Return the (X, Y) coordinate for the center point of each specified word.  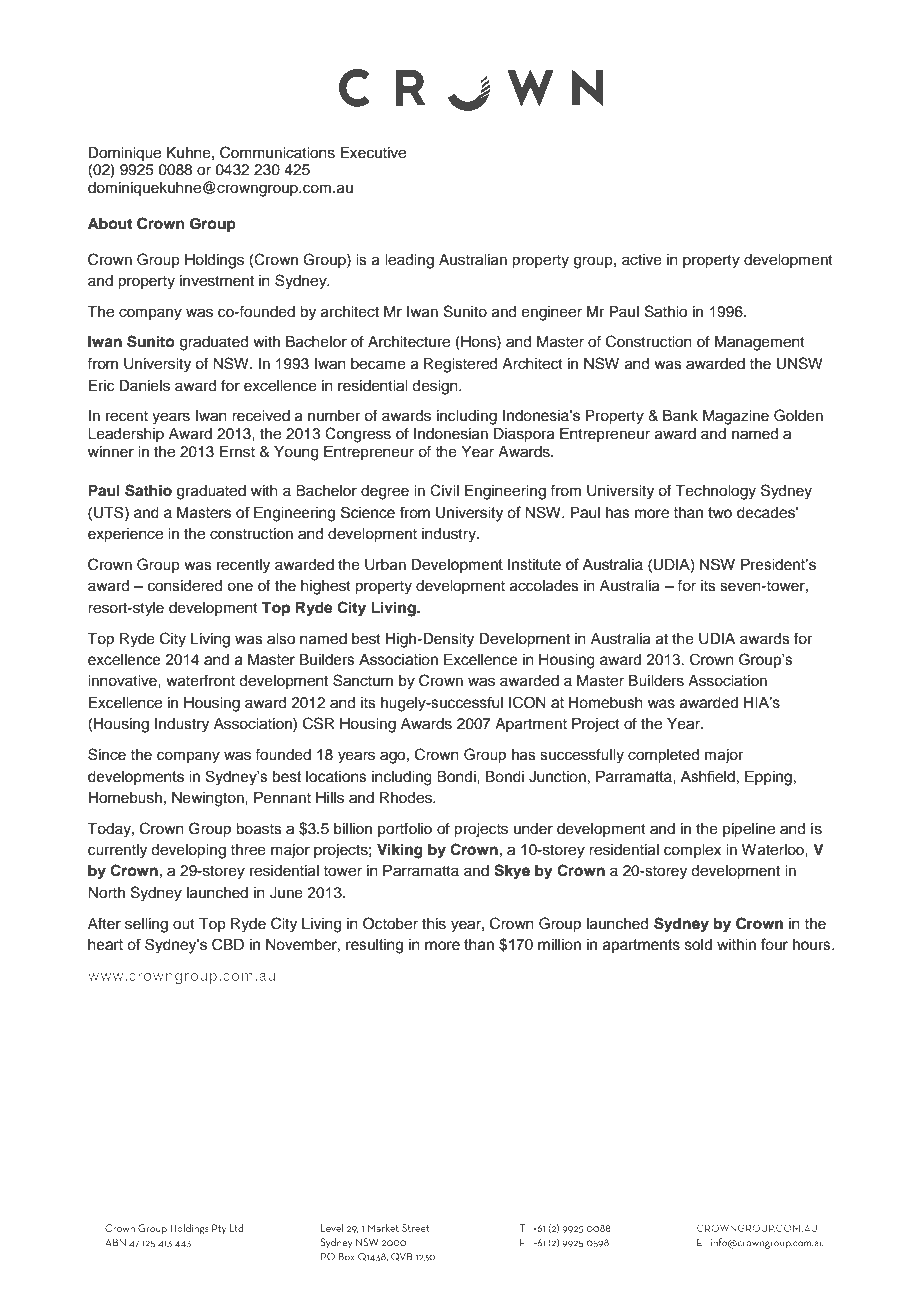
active (642, 260)
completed (663, 756)
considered (185, 586)
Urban (385, 565)
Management (760, 343)
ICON (527, 702)
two (720, 513)
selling (146, 925)
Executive (373, 153)
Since (107, 754)
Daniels (144, 386)
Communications (277, 152)
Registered (460, 365)
